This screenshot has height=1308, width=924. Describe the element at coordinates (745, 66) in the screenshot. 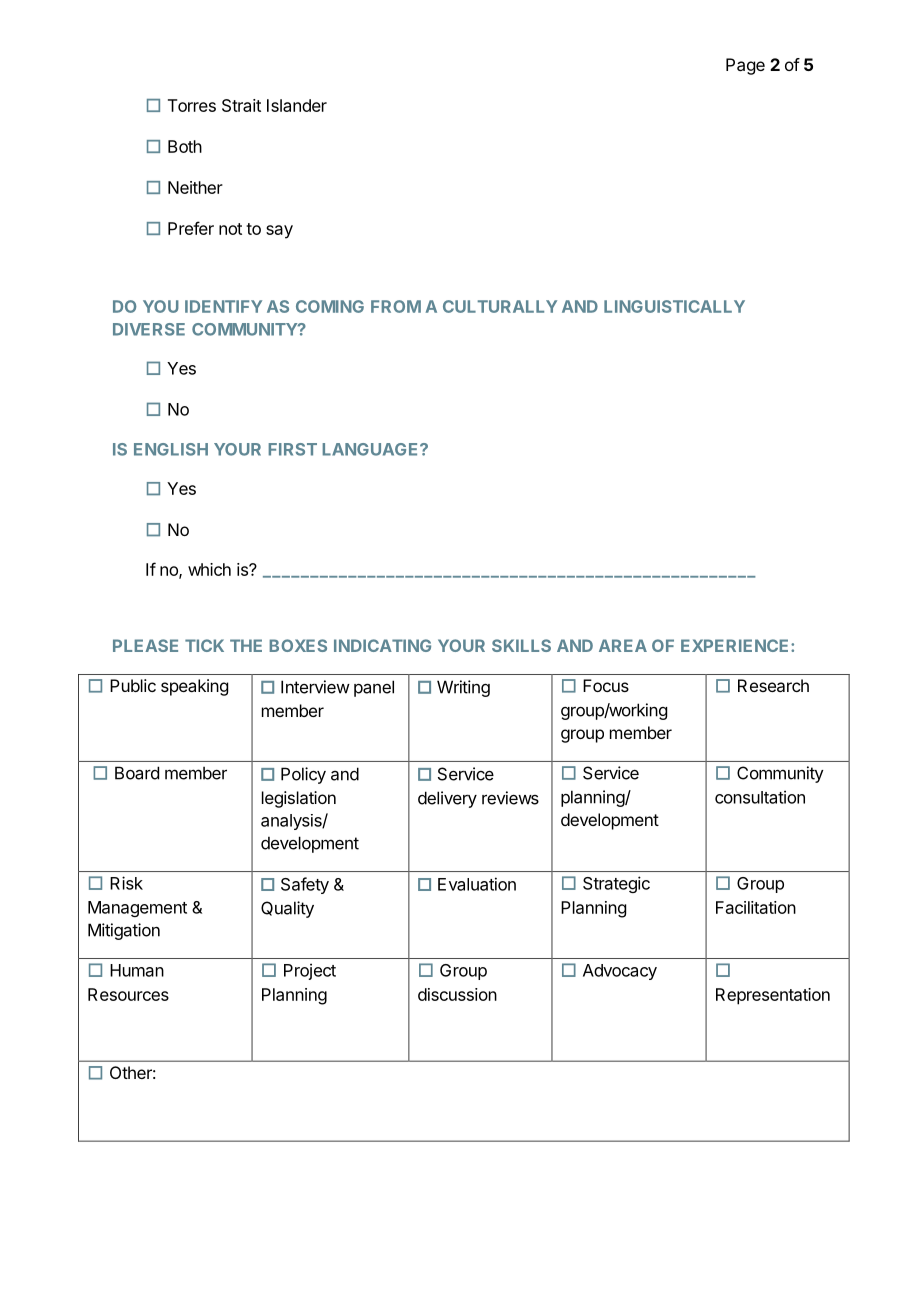

I see `Page` at that location.
